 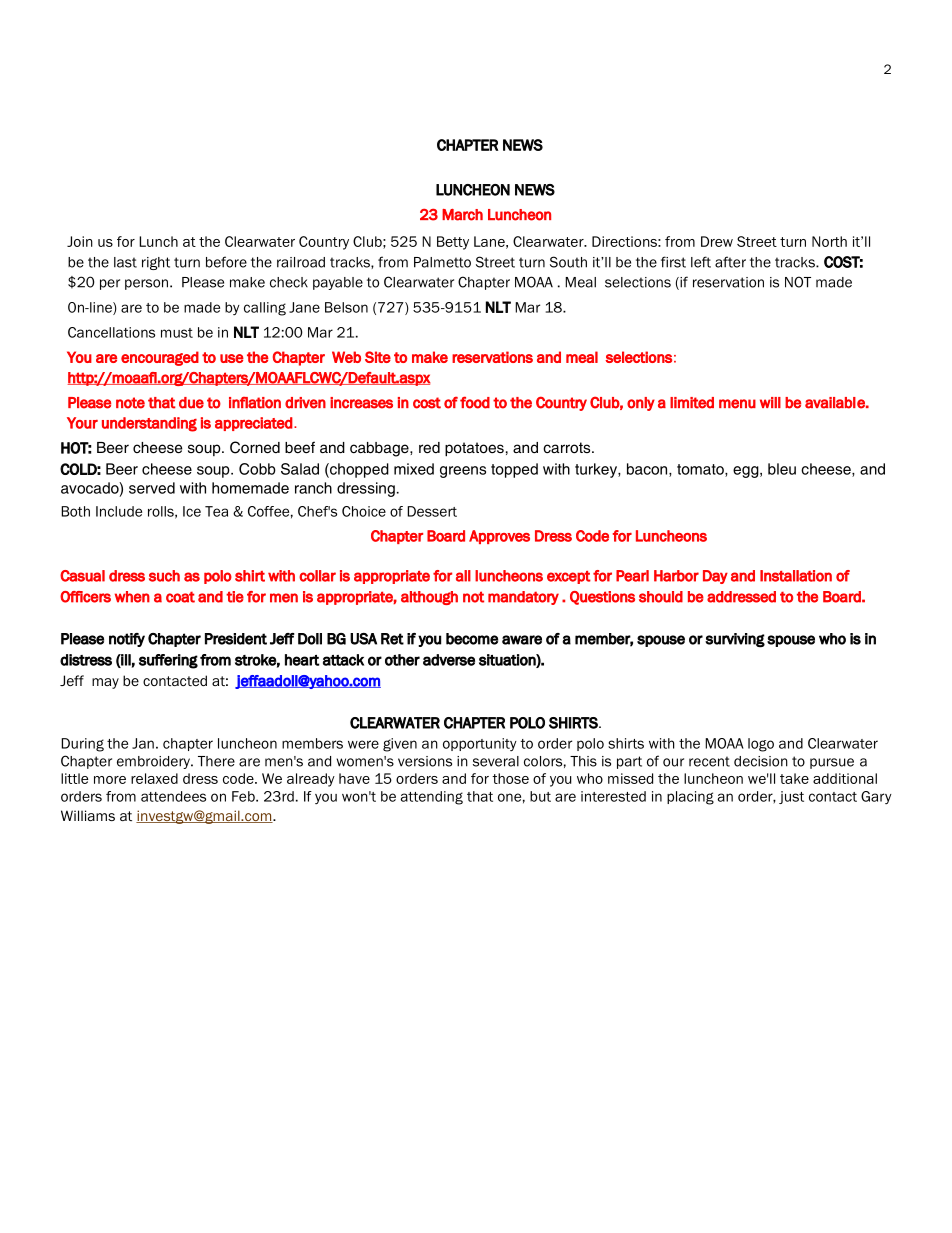 I want to click on menu, so click(x=737, y=404).
